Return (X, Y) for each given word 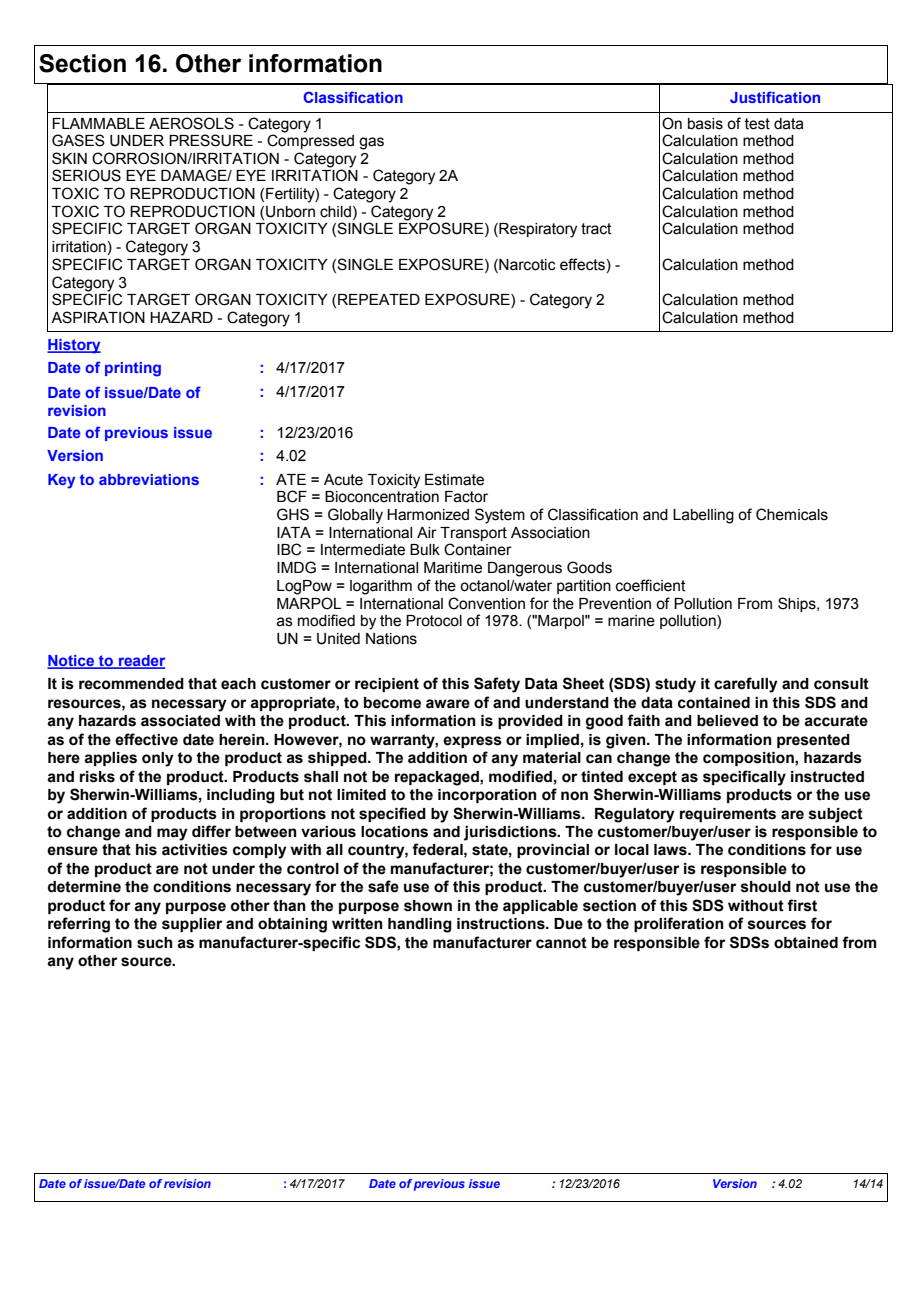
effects (583, 264)
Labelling (703, 516)
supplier (192, 925)
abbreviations (149, 479)
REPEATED (379, 299)
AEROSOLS (191, 123)
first (802, 905)
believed (727, 721)
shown (428, 906)
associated (180, 721)
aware (448, 704)
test (757, 124)
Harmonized (428, 515)
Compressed (310, 140)
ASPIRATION (98, 317)
